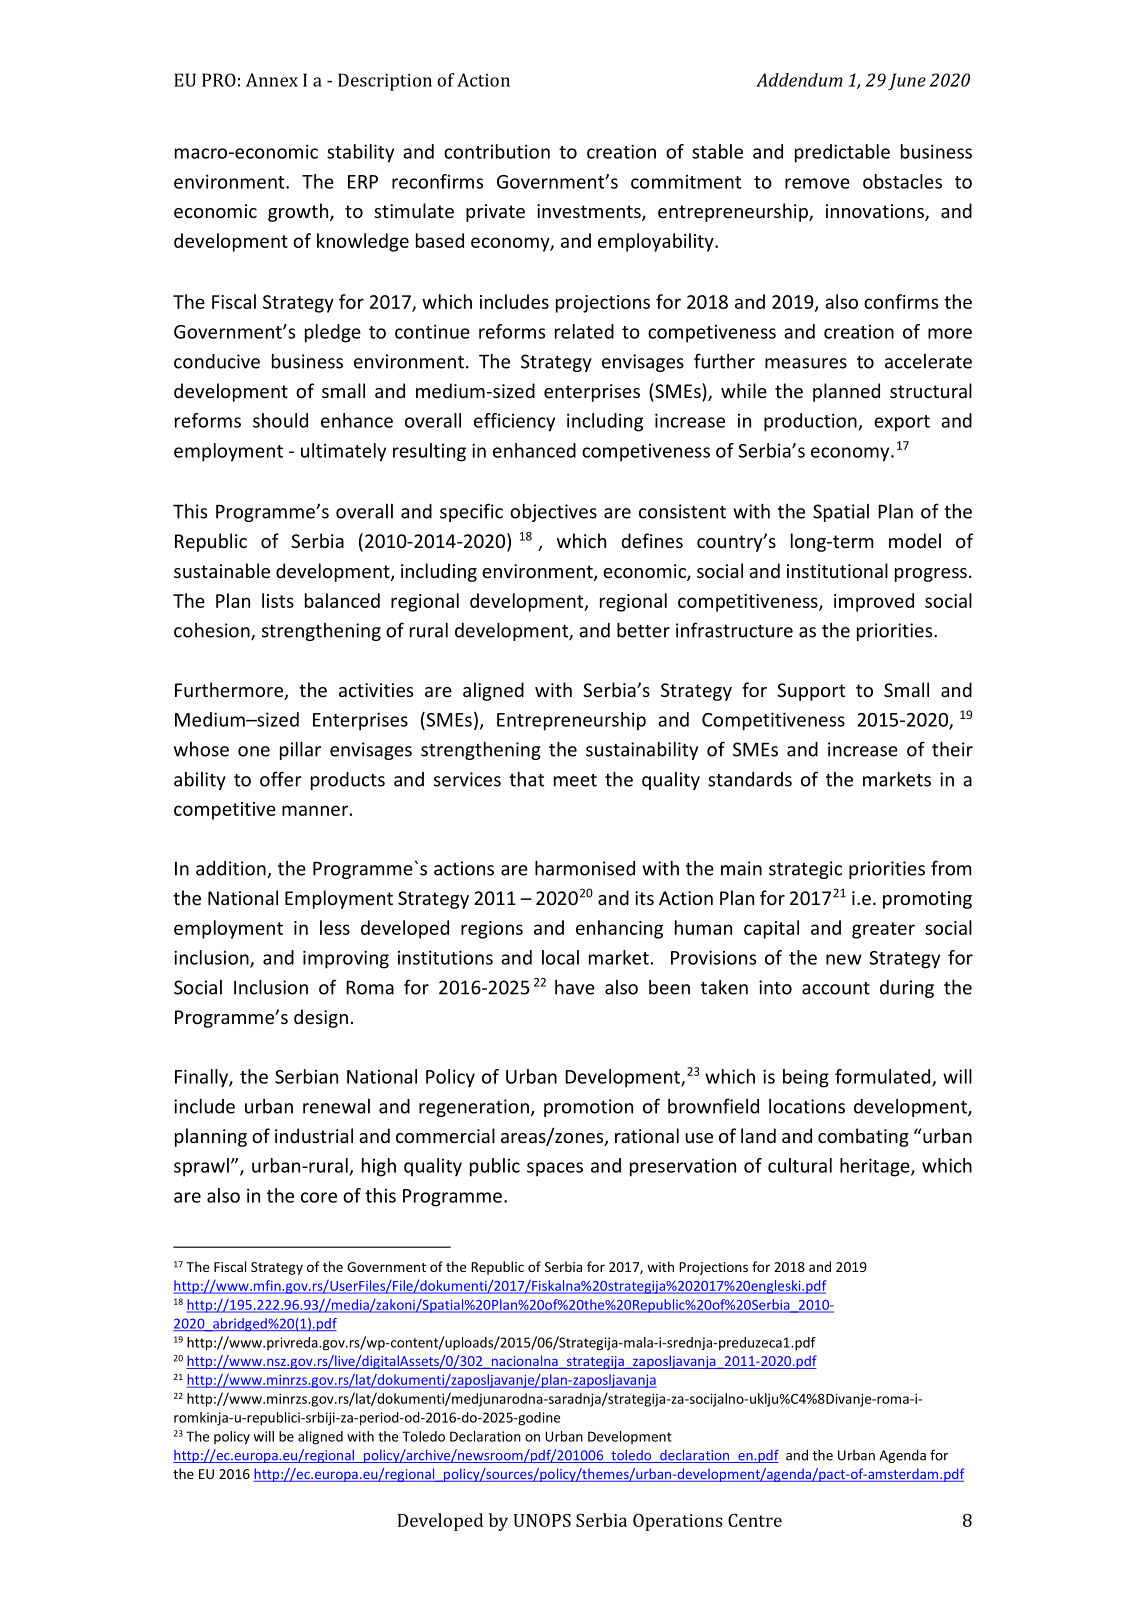 The height and width of the screenshot is (1622, 1146). Describe the element at coordinates (876, 1167) in the screenshot. I see `heritage` at that location.
